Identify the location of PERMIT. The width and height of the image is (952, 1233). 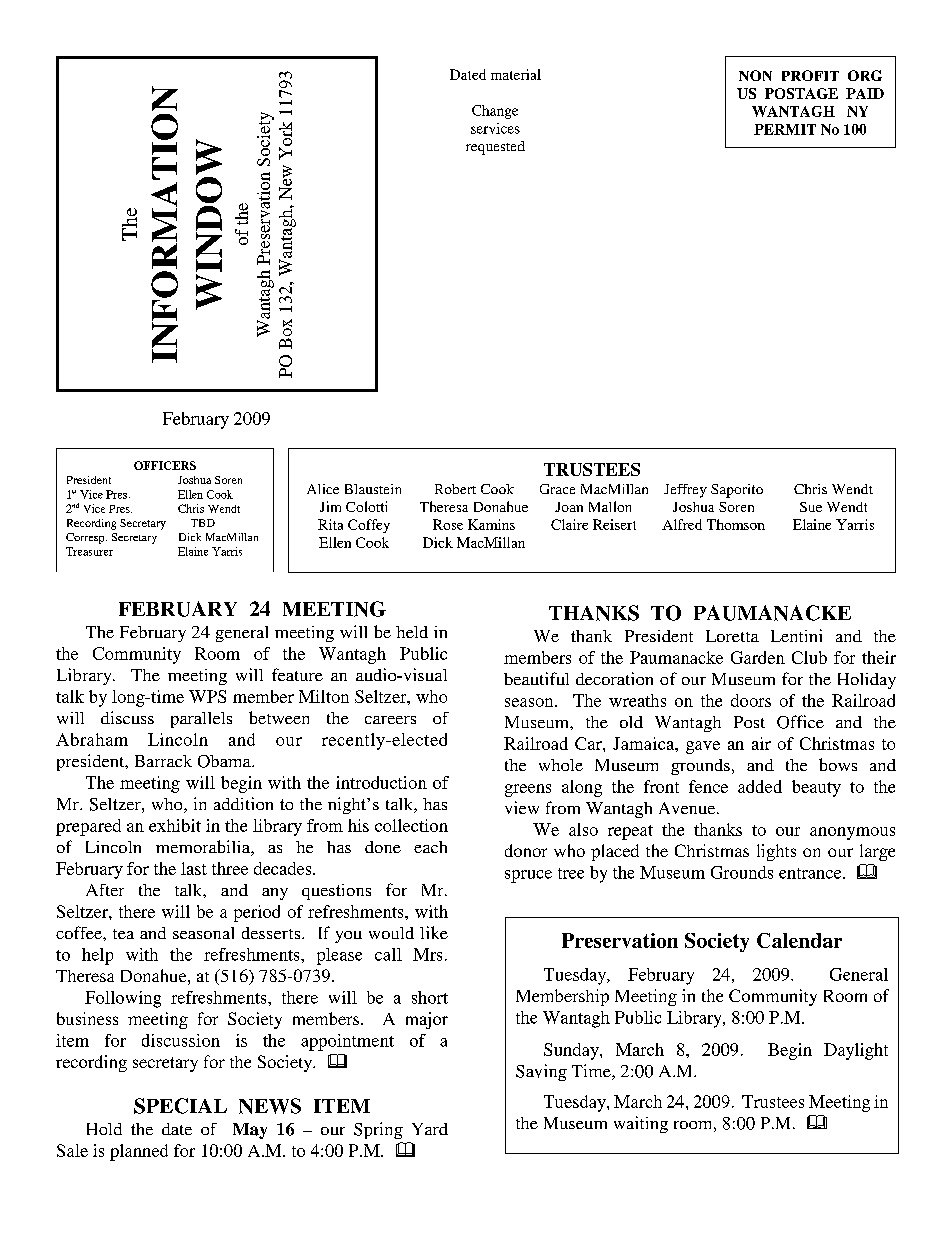
(785, 129).
